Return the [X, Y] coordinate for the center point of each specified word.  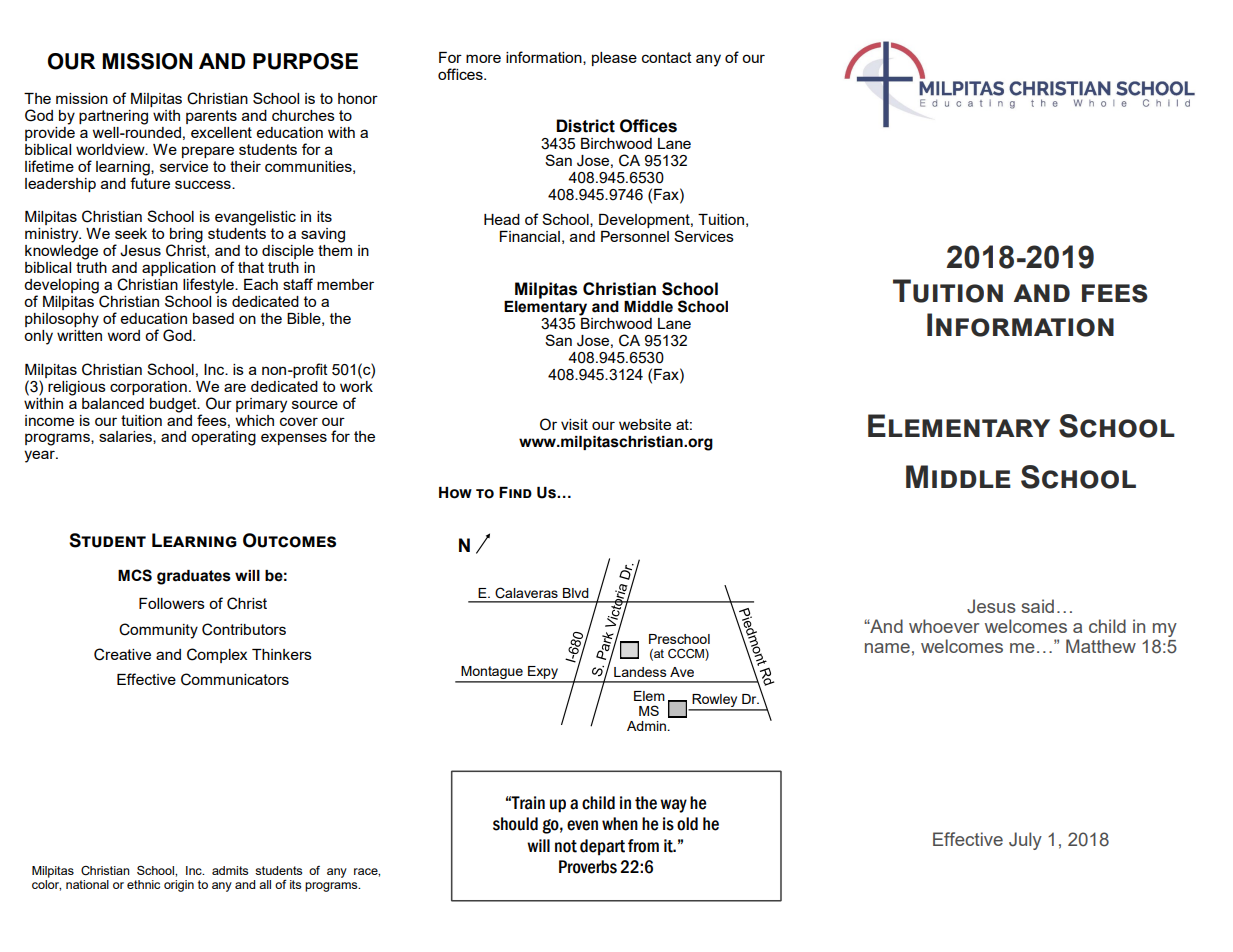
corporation [148, 388]
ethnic [143, 884]
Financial [530, 236]
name [887, 648]
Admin [648, 726]
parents [211, 117]
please [614, 59]
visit [574, 424]
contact [667, 57]
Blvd [576, 593]
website [645, 424]
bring [186, 236]
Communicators [235, 679]
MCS [135, 575]
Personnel [635, 236]
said [1037, 606]
